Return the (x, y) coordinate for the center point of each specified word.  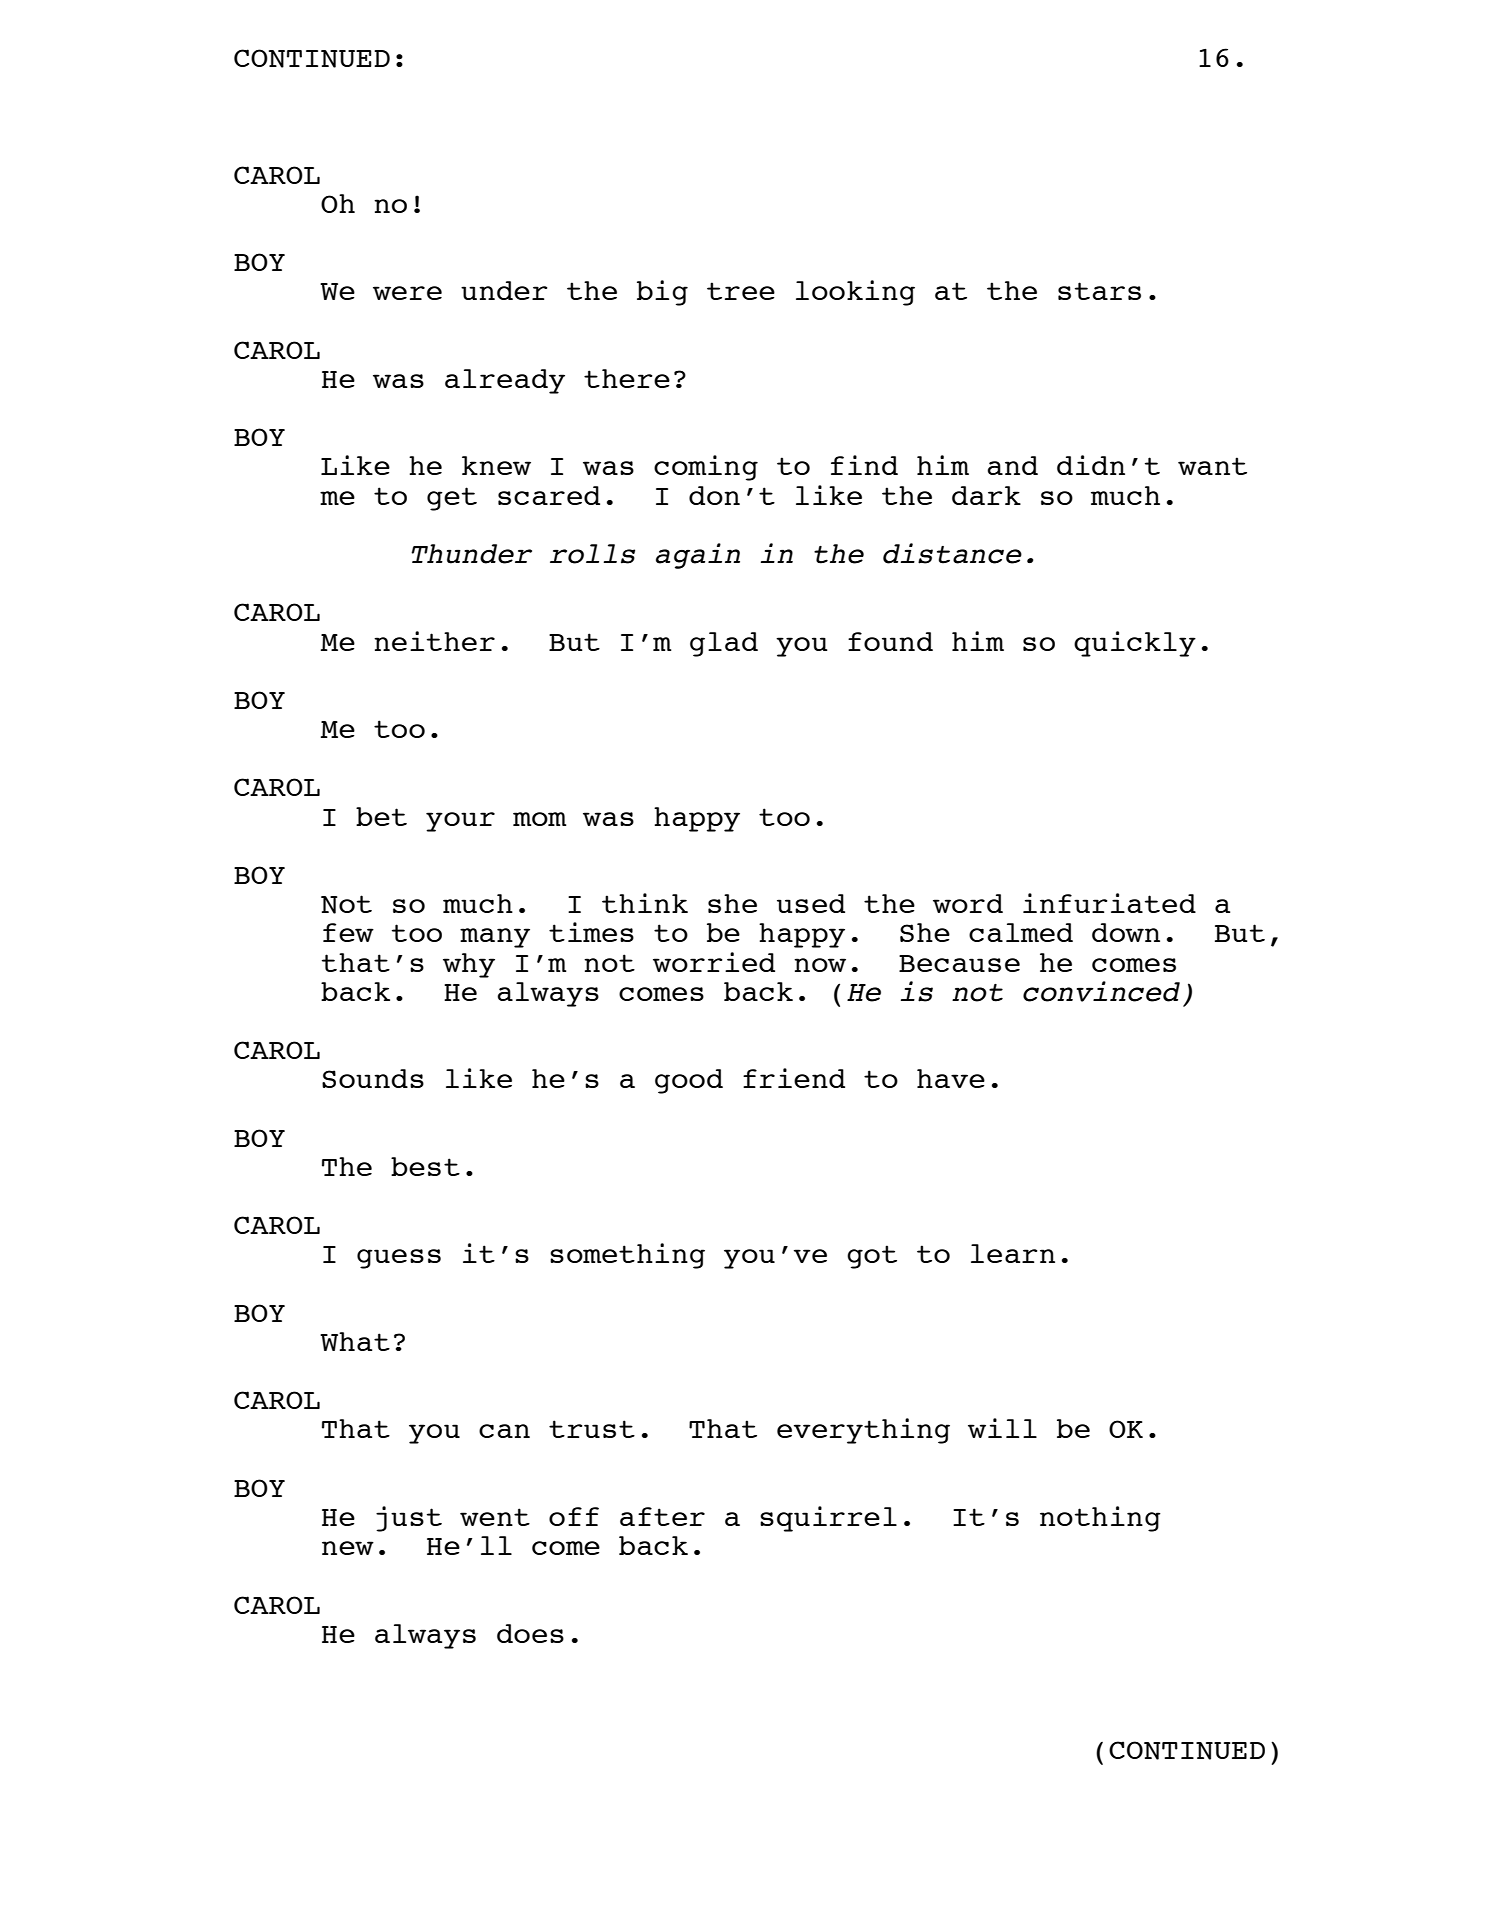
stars (1099, 291)
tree (741, 291)
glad (724, 644)
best (425, 1166)
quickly (1135, 644)
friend (794, 1078)
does (530, 1633)
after (662, 1516)
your (460, 822)
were (407, 293)
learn (1013, 1253)
